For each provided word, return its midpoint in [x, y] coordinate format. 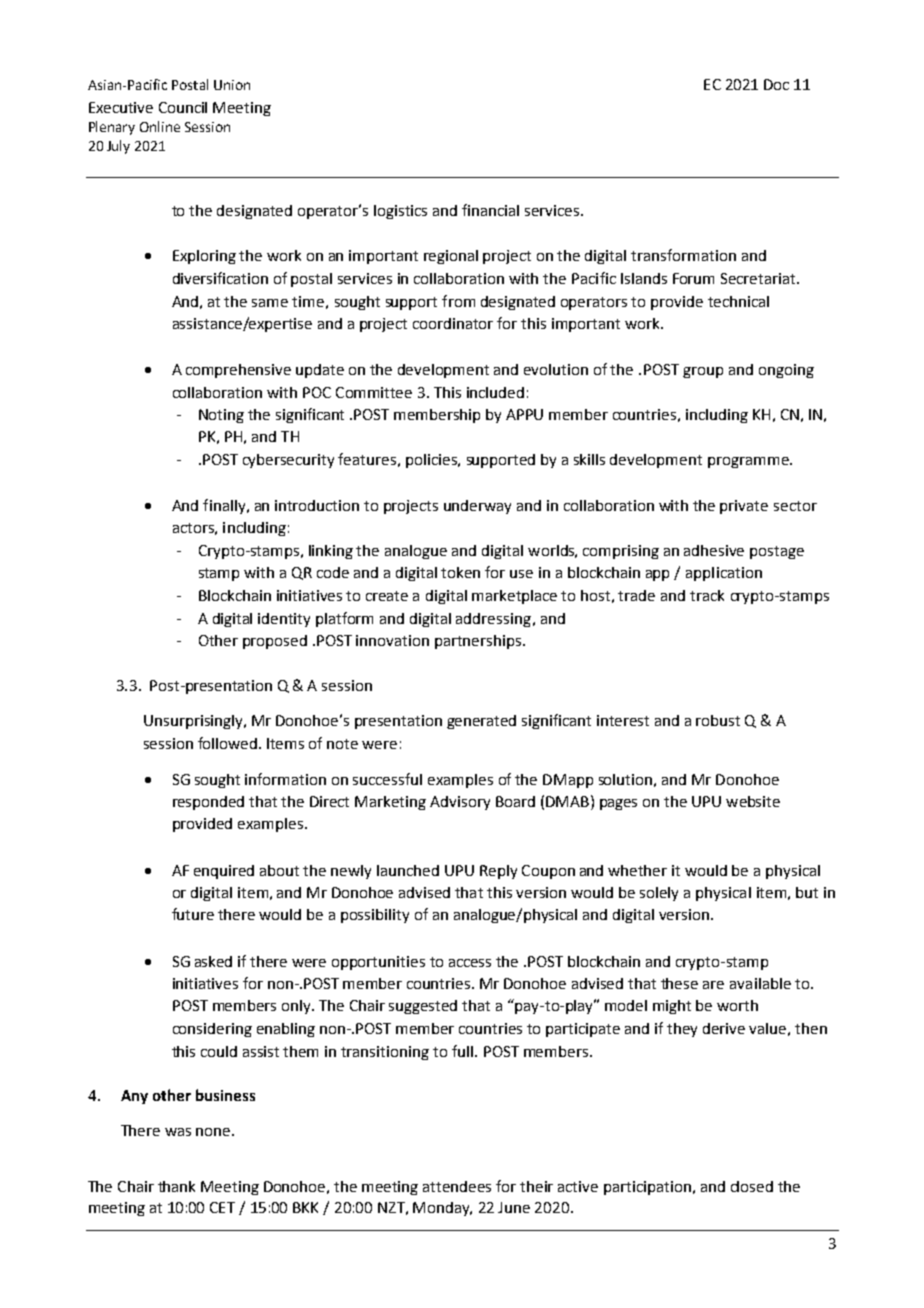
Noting [221, 416]
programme [749, 462]
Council [183, 107]
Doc [776, 84]
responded [208, 803]
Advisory [460, 803]
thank [176, 1186]
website [753, 801]
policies [432, 461]
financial [490, 210]
